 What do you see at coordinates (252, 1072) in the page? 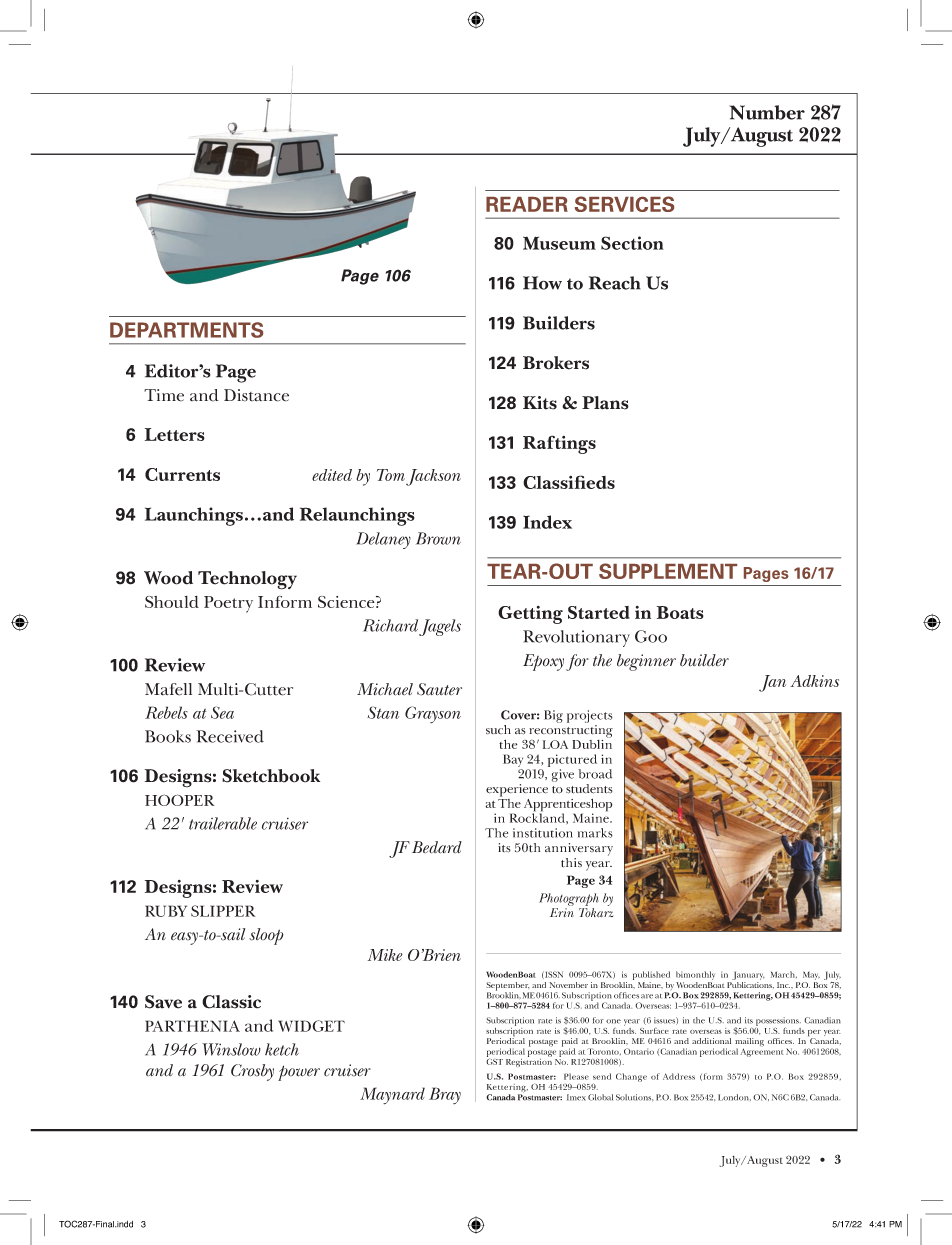
I see `Crosby` at bounding box center [252, 1072].
